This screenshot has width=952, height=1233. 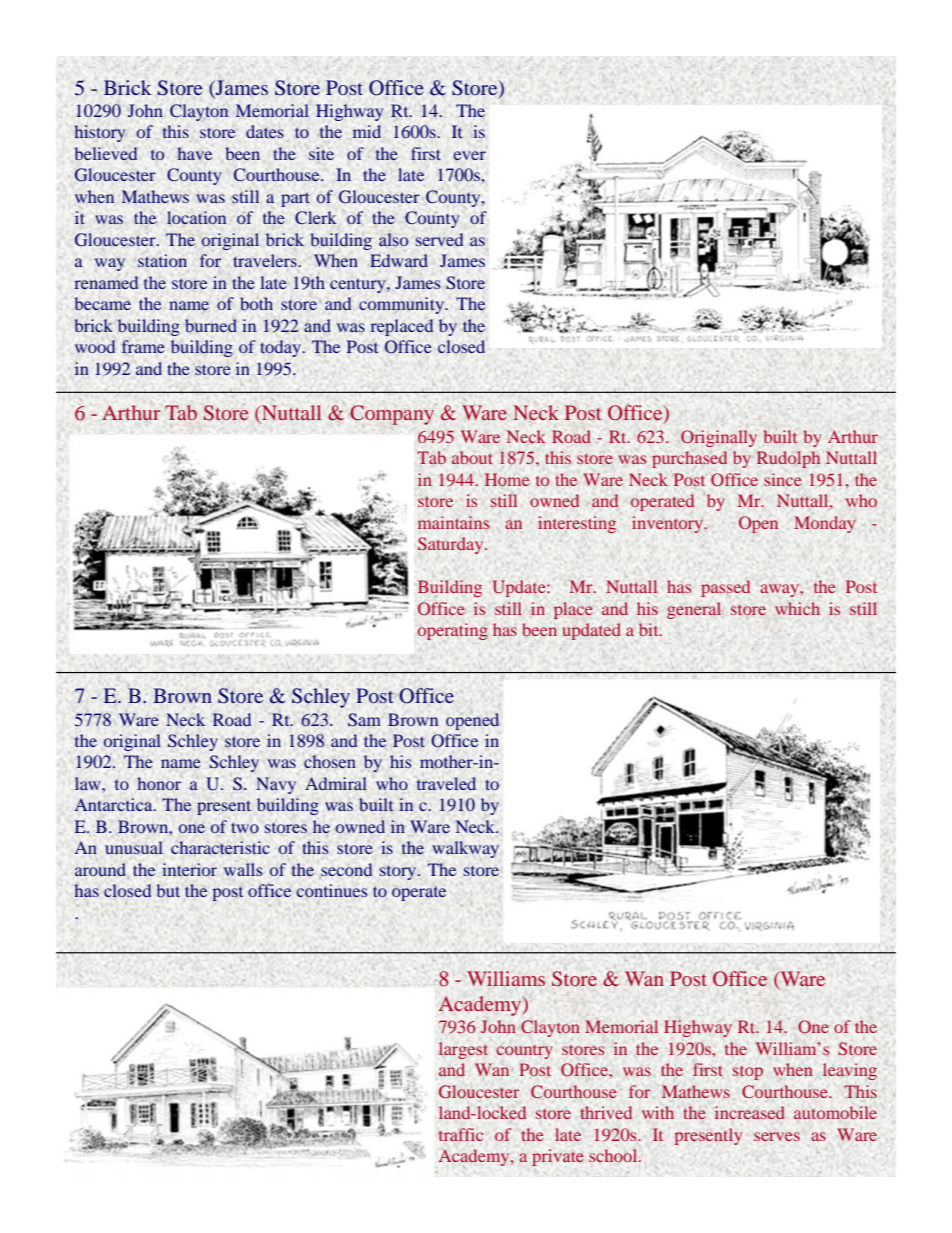 What do you see at coordinates (453, 631) in the screenshot?
I see `operating` at bounding box center [453, 631].
